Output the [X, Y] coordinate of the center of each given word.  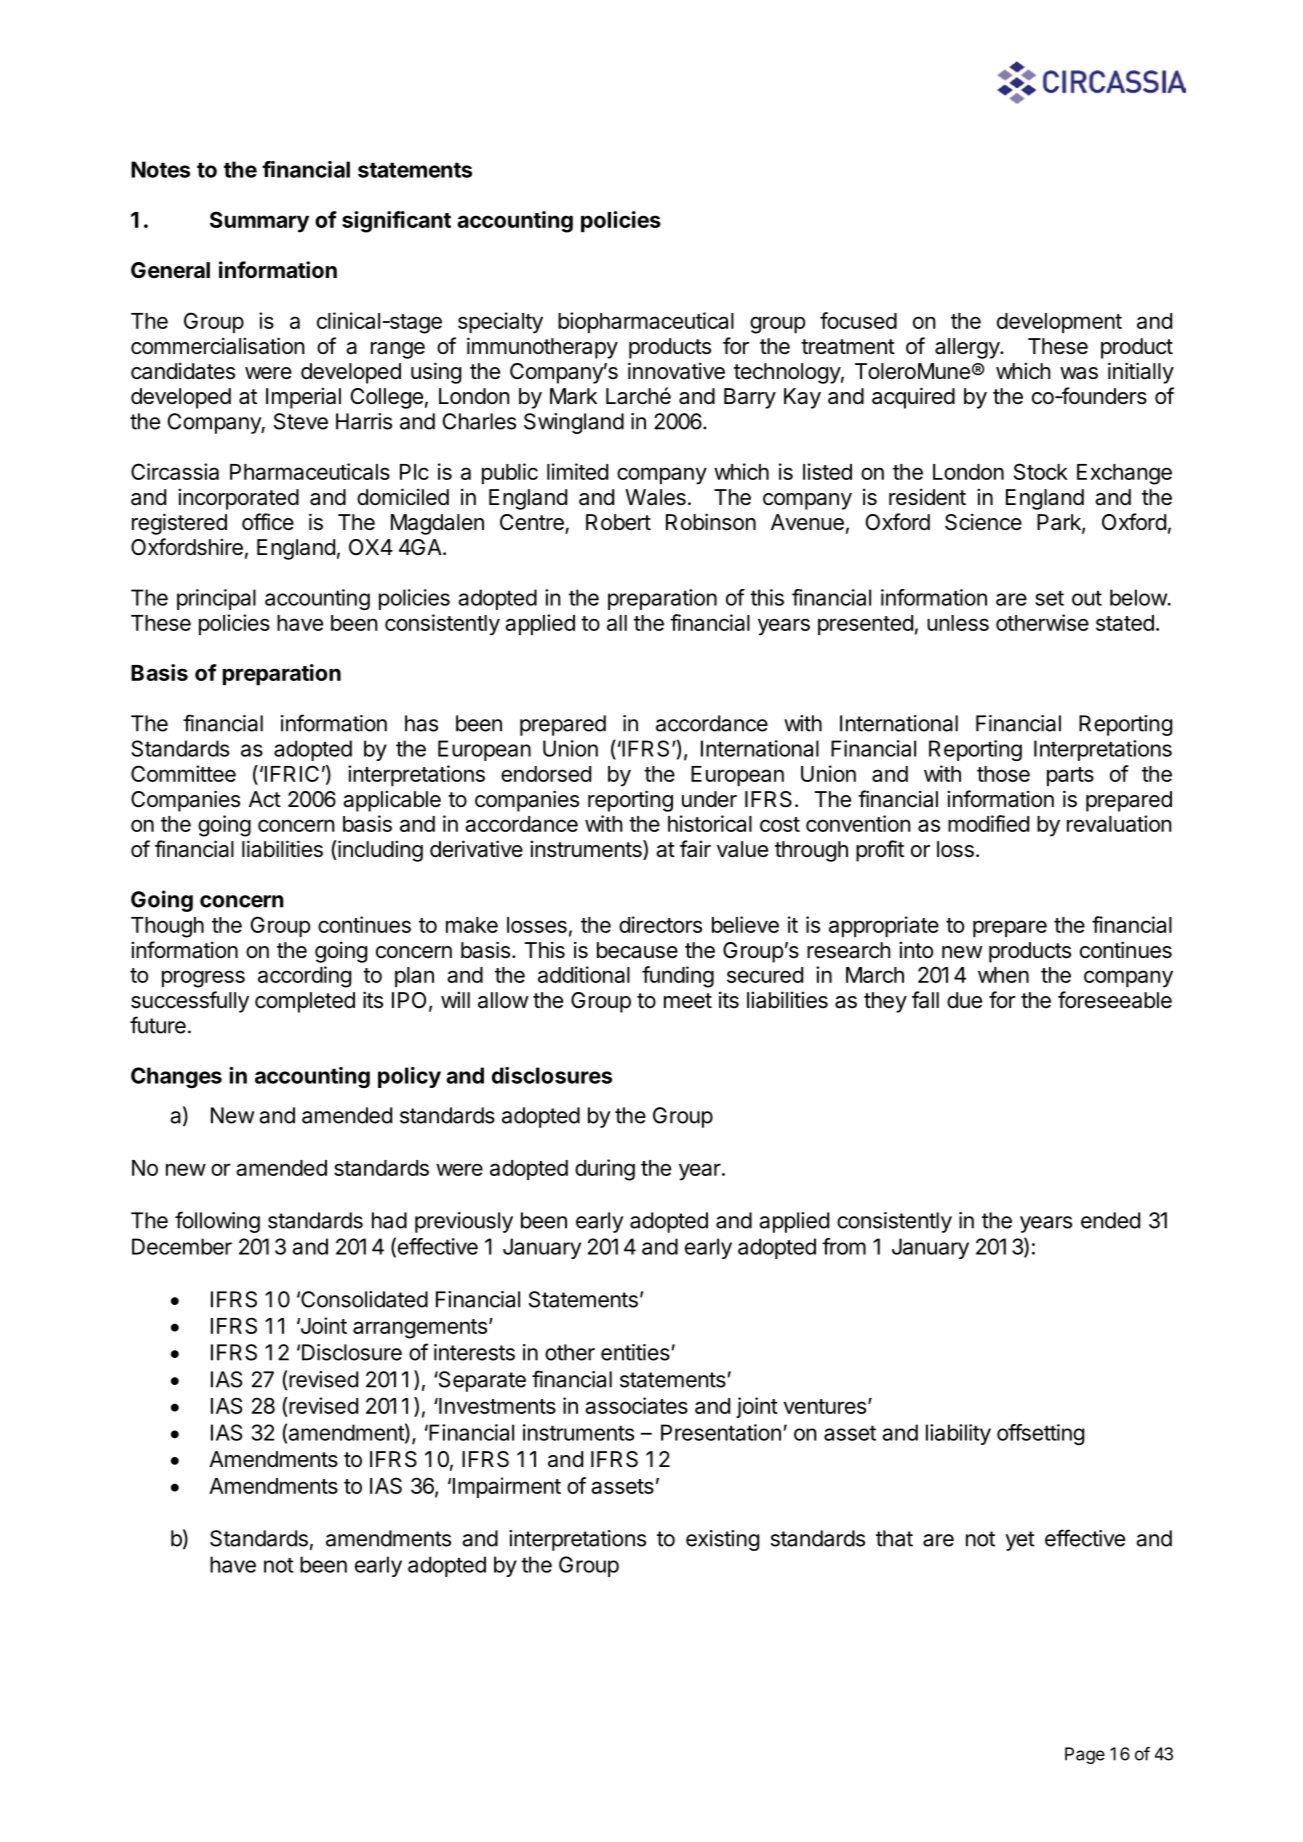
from [844, 1246]
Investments [496, 1406]
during [605, 1170]
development [1059, 323]
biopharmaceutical [646, 323]
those [1003, 774]
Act [265, 799]
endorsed [546, 774]
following [217, 1222]
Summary [259, 222]
